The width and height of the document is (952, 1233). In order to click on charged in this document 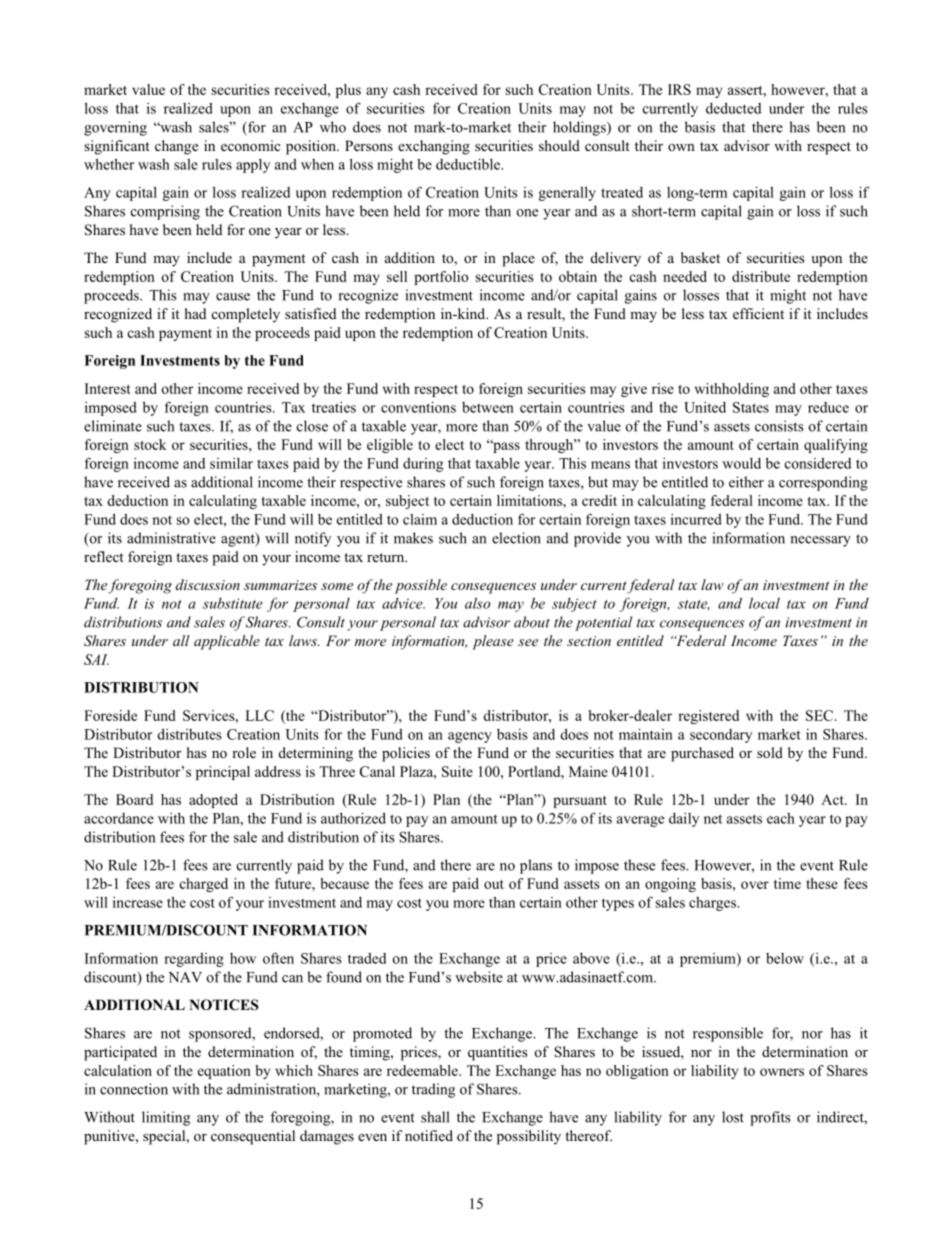, I will do `click(204, 885)`.
